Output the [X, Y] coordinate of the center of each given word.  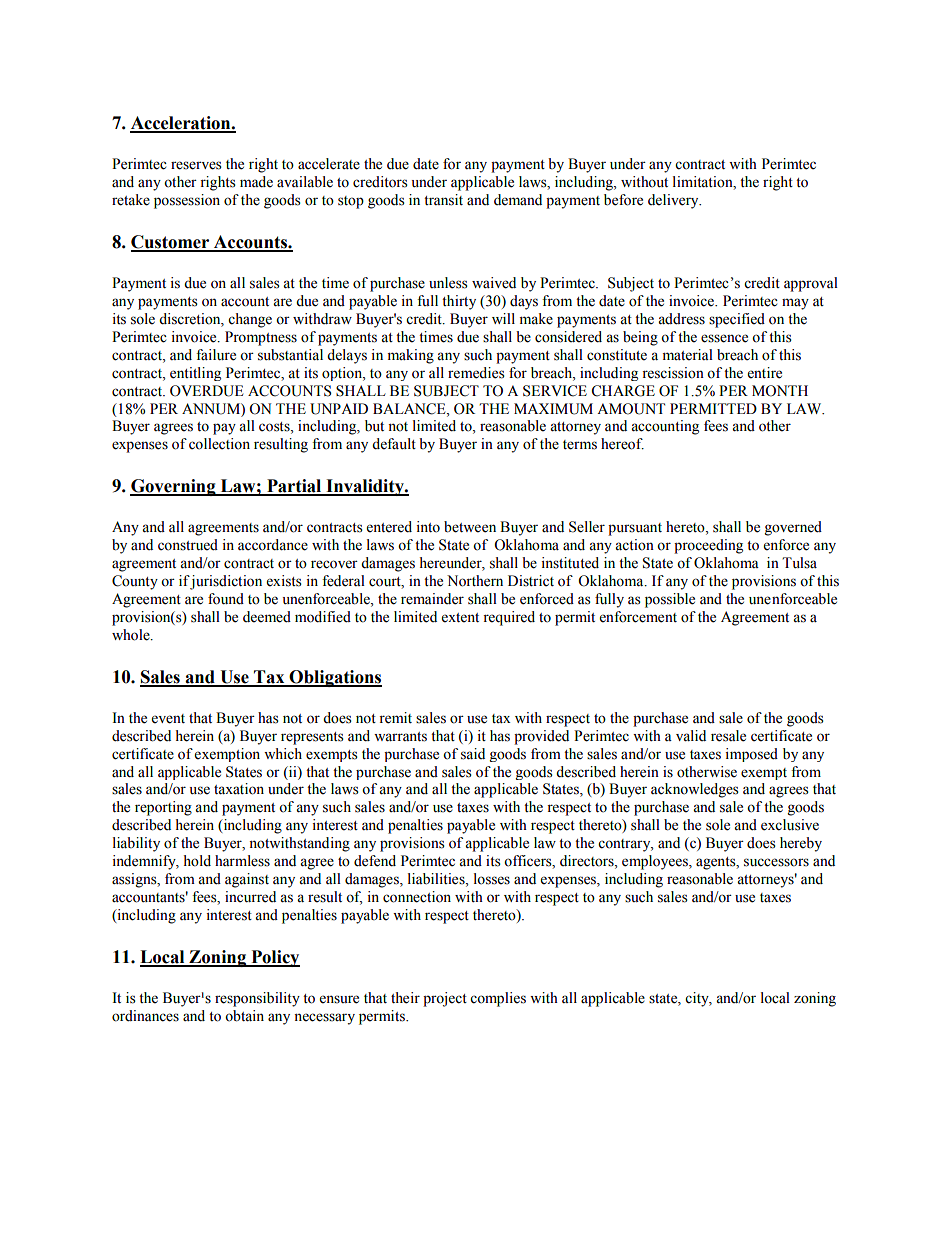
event [168, 719]
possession [187, 201]
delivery [674, 201]
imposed [751, 755]
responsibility [257, 999]
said [473, 754]
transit [443, 200]
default [394, 444]
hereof [622, 444]
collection [219, 444]
